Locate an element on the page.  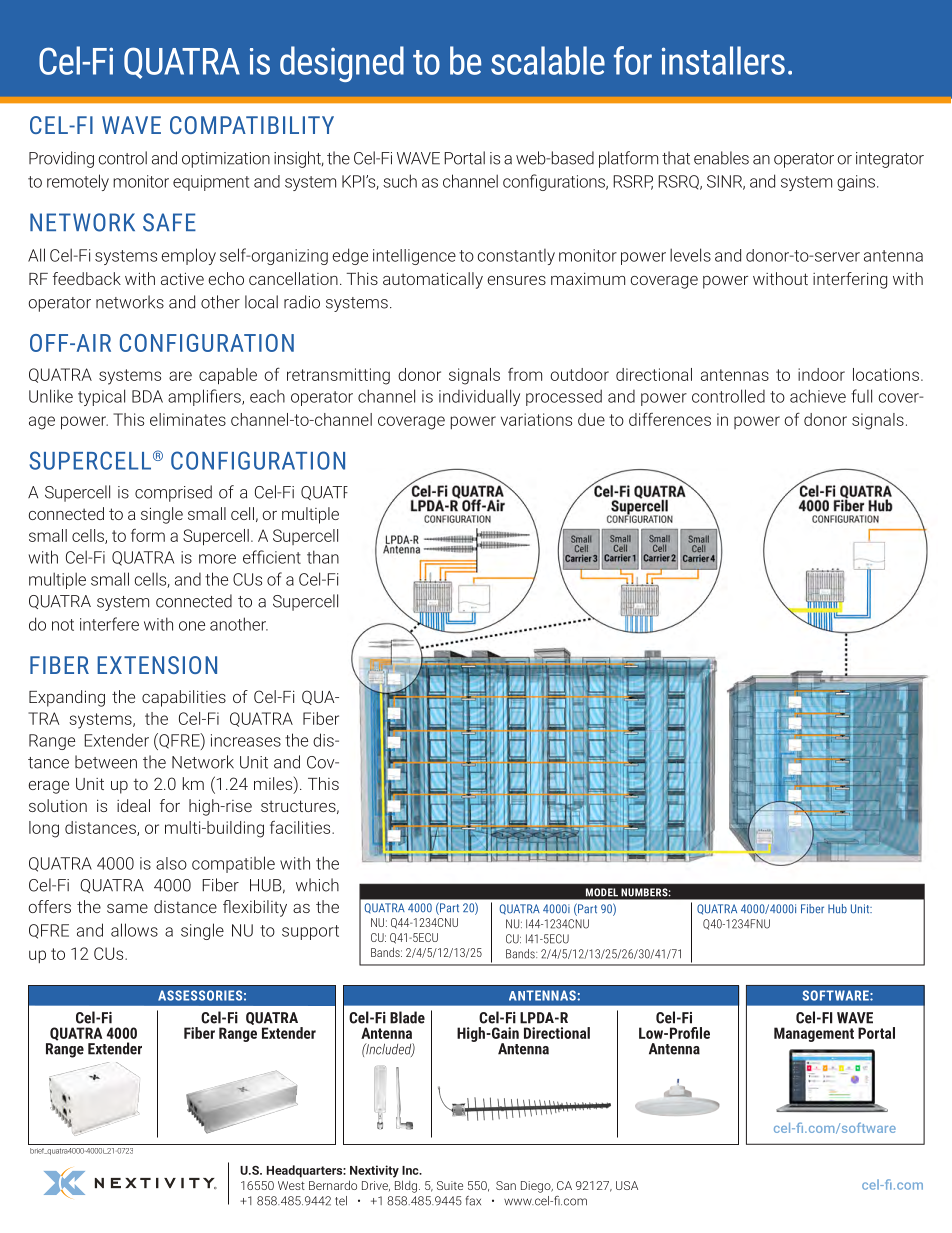
individually is located at coordinates (479, 397).
